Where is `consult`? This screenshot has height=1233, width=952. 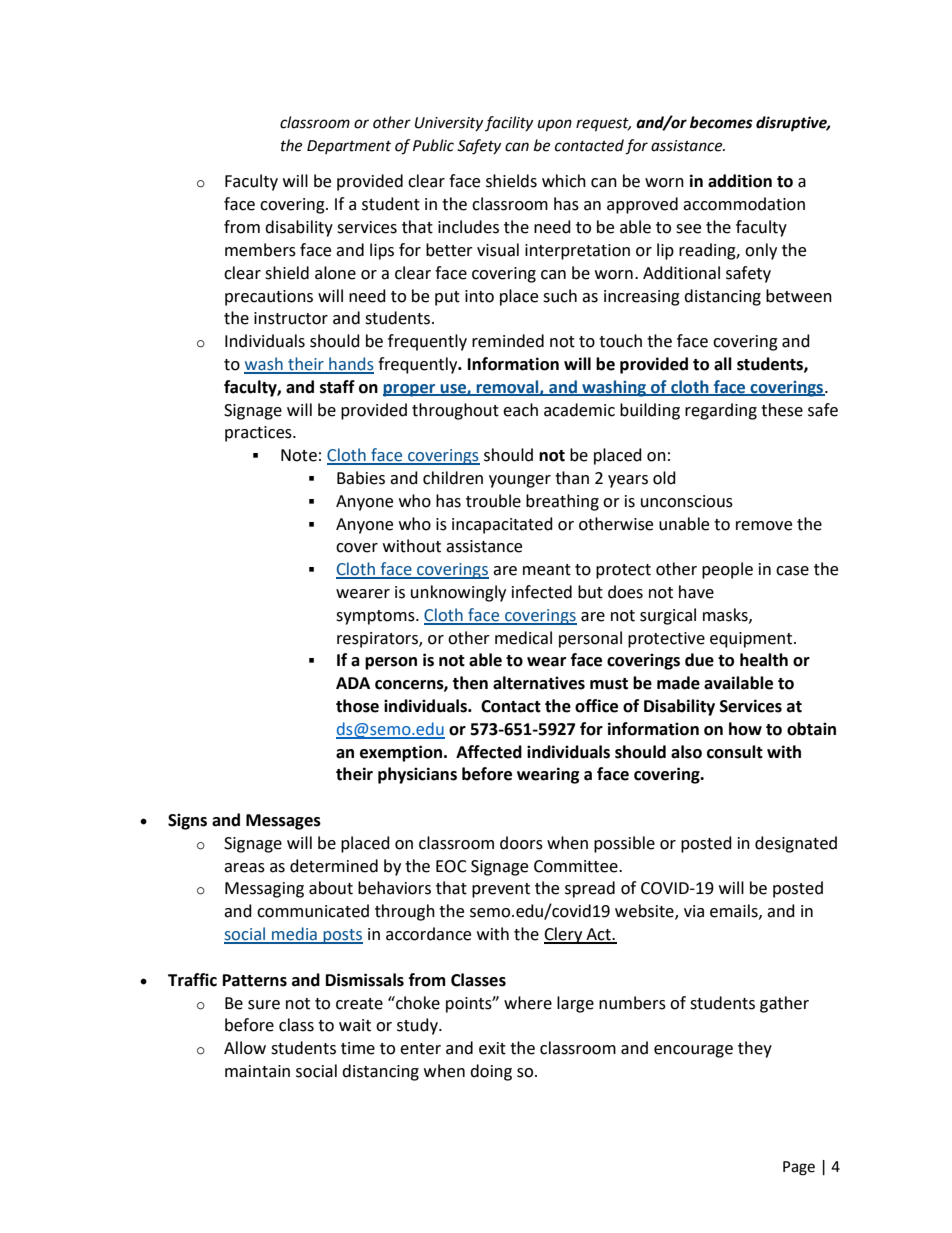 consult is located at coordinates (735, 752).
